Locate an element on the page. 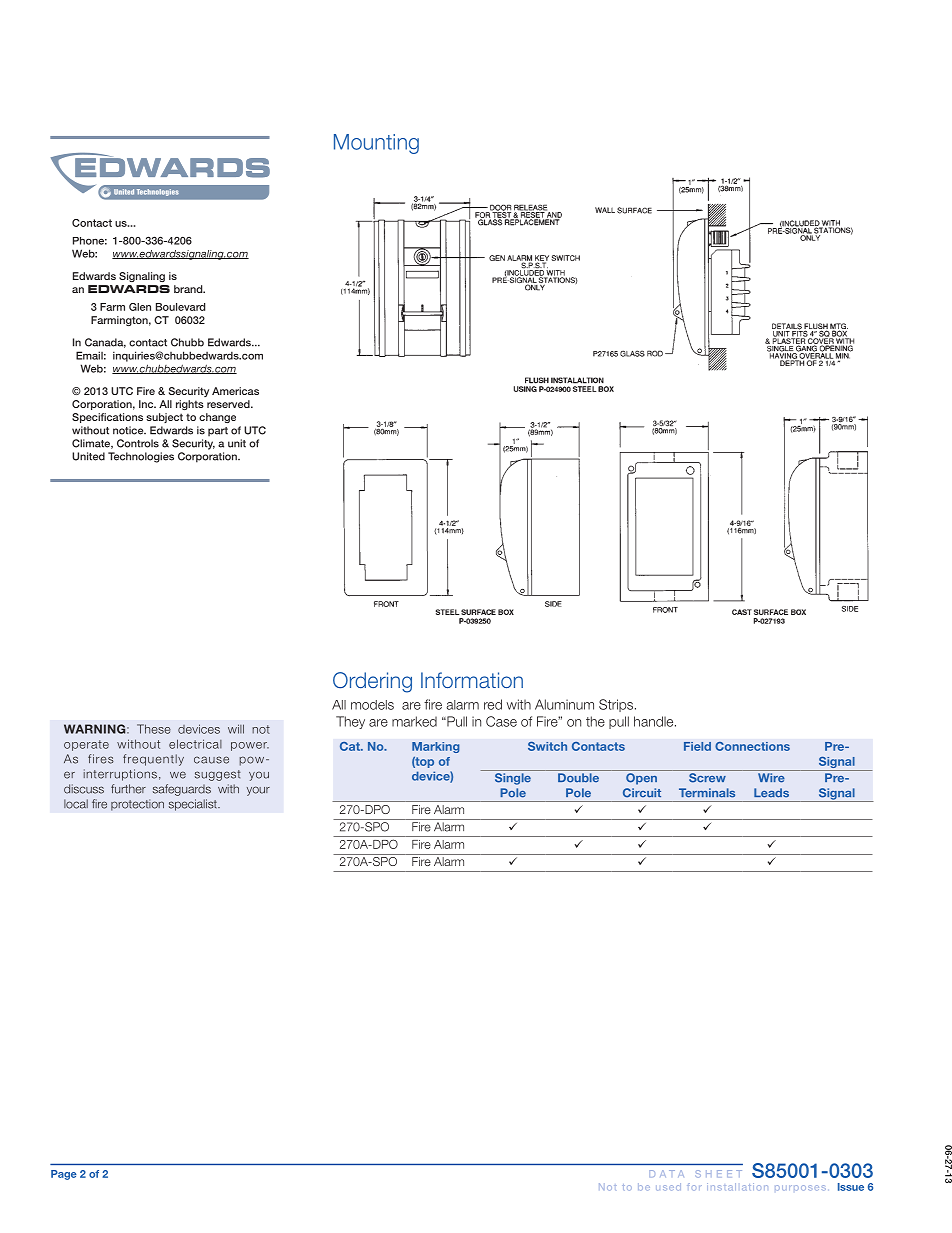 Image resolution: width=952 pixels, height=1233 pixels. Technologies is located at coordinates (141, 457).
